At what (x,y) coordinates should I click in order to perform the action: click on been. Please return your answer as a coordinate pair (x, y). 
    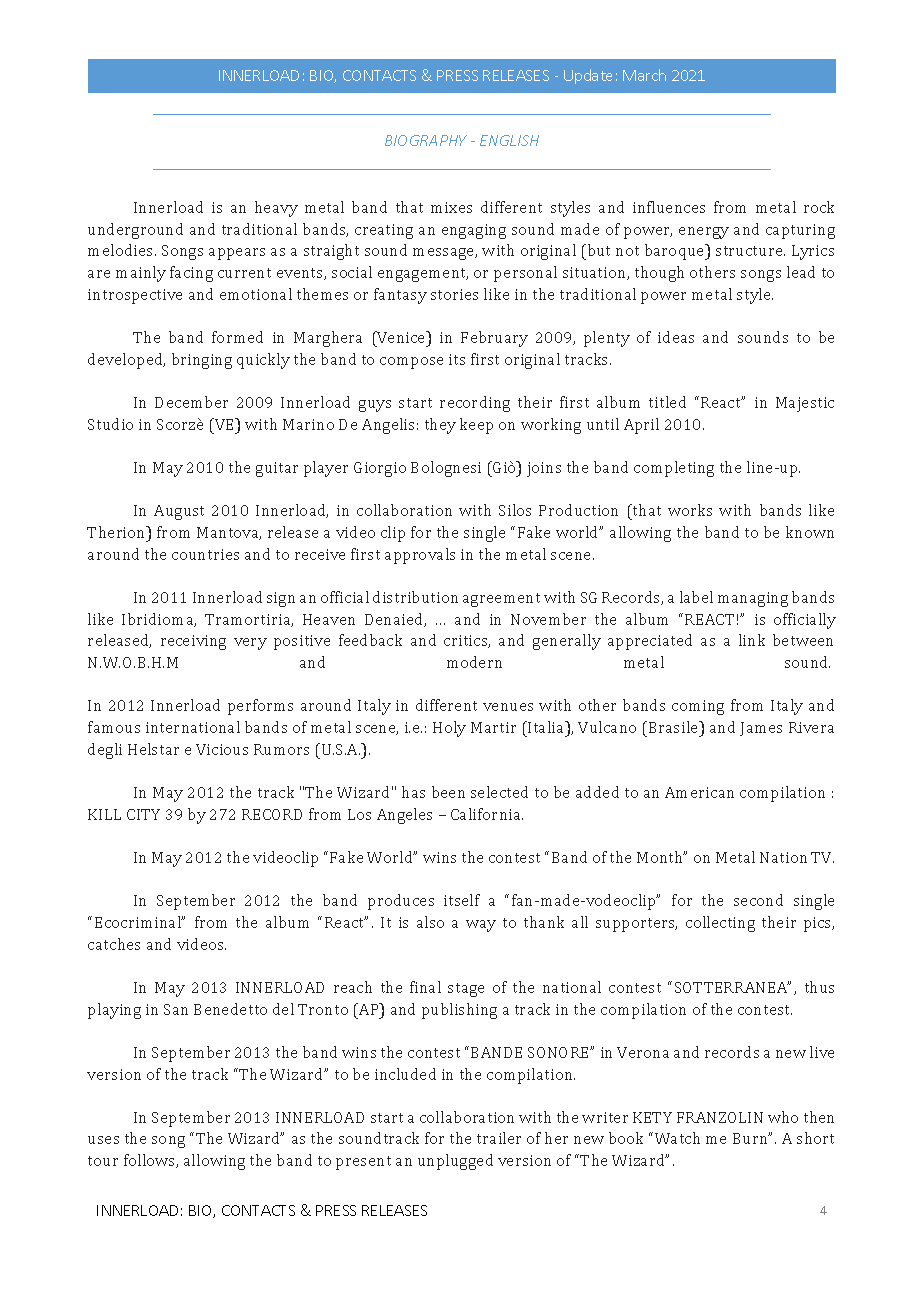
    Looking at the image, I should click on (448, 792).
